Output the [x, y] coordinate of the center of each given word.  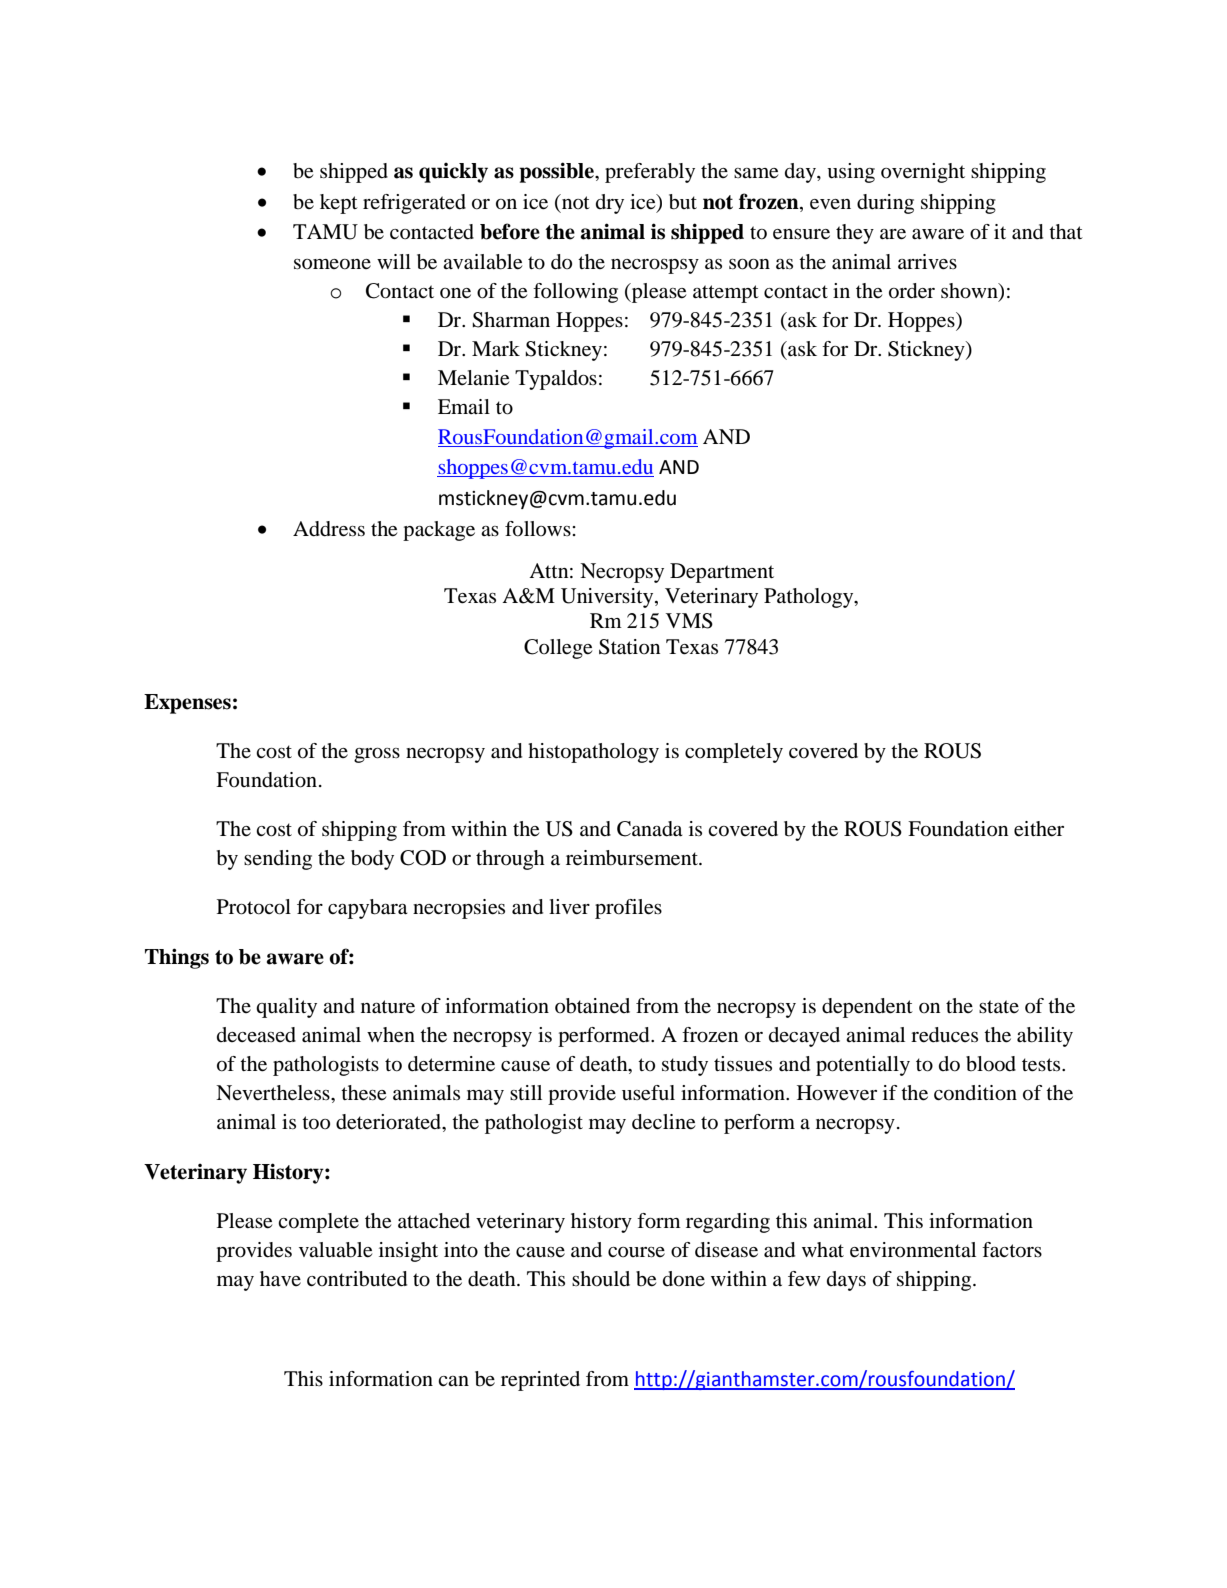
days [846, 1281]
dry [610, 204]
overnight [923, 173]
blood [991, 1064]
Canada [650, 829]
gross [377, 755]
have [280, 1279]
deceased [256, 1035]
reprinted [540, 1381]
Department [722, 573]
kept [339, 204]
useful [648, 1093]
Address [329, 529]
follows [539, 529]
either [1039, 829]
